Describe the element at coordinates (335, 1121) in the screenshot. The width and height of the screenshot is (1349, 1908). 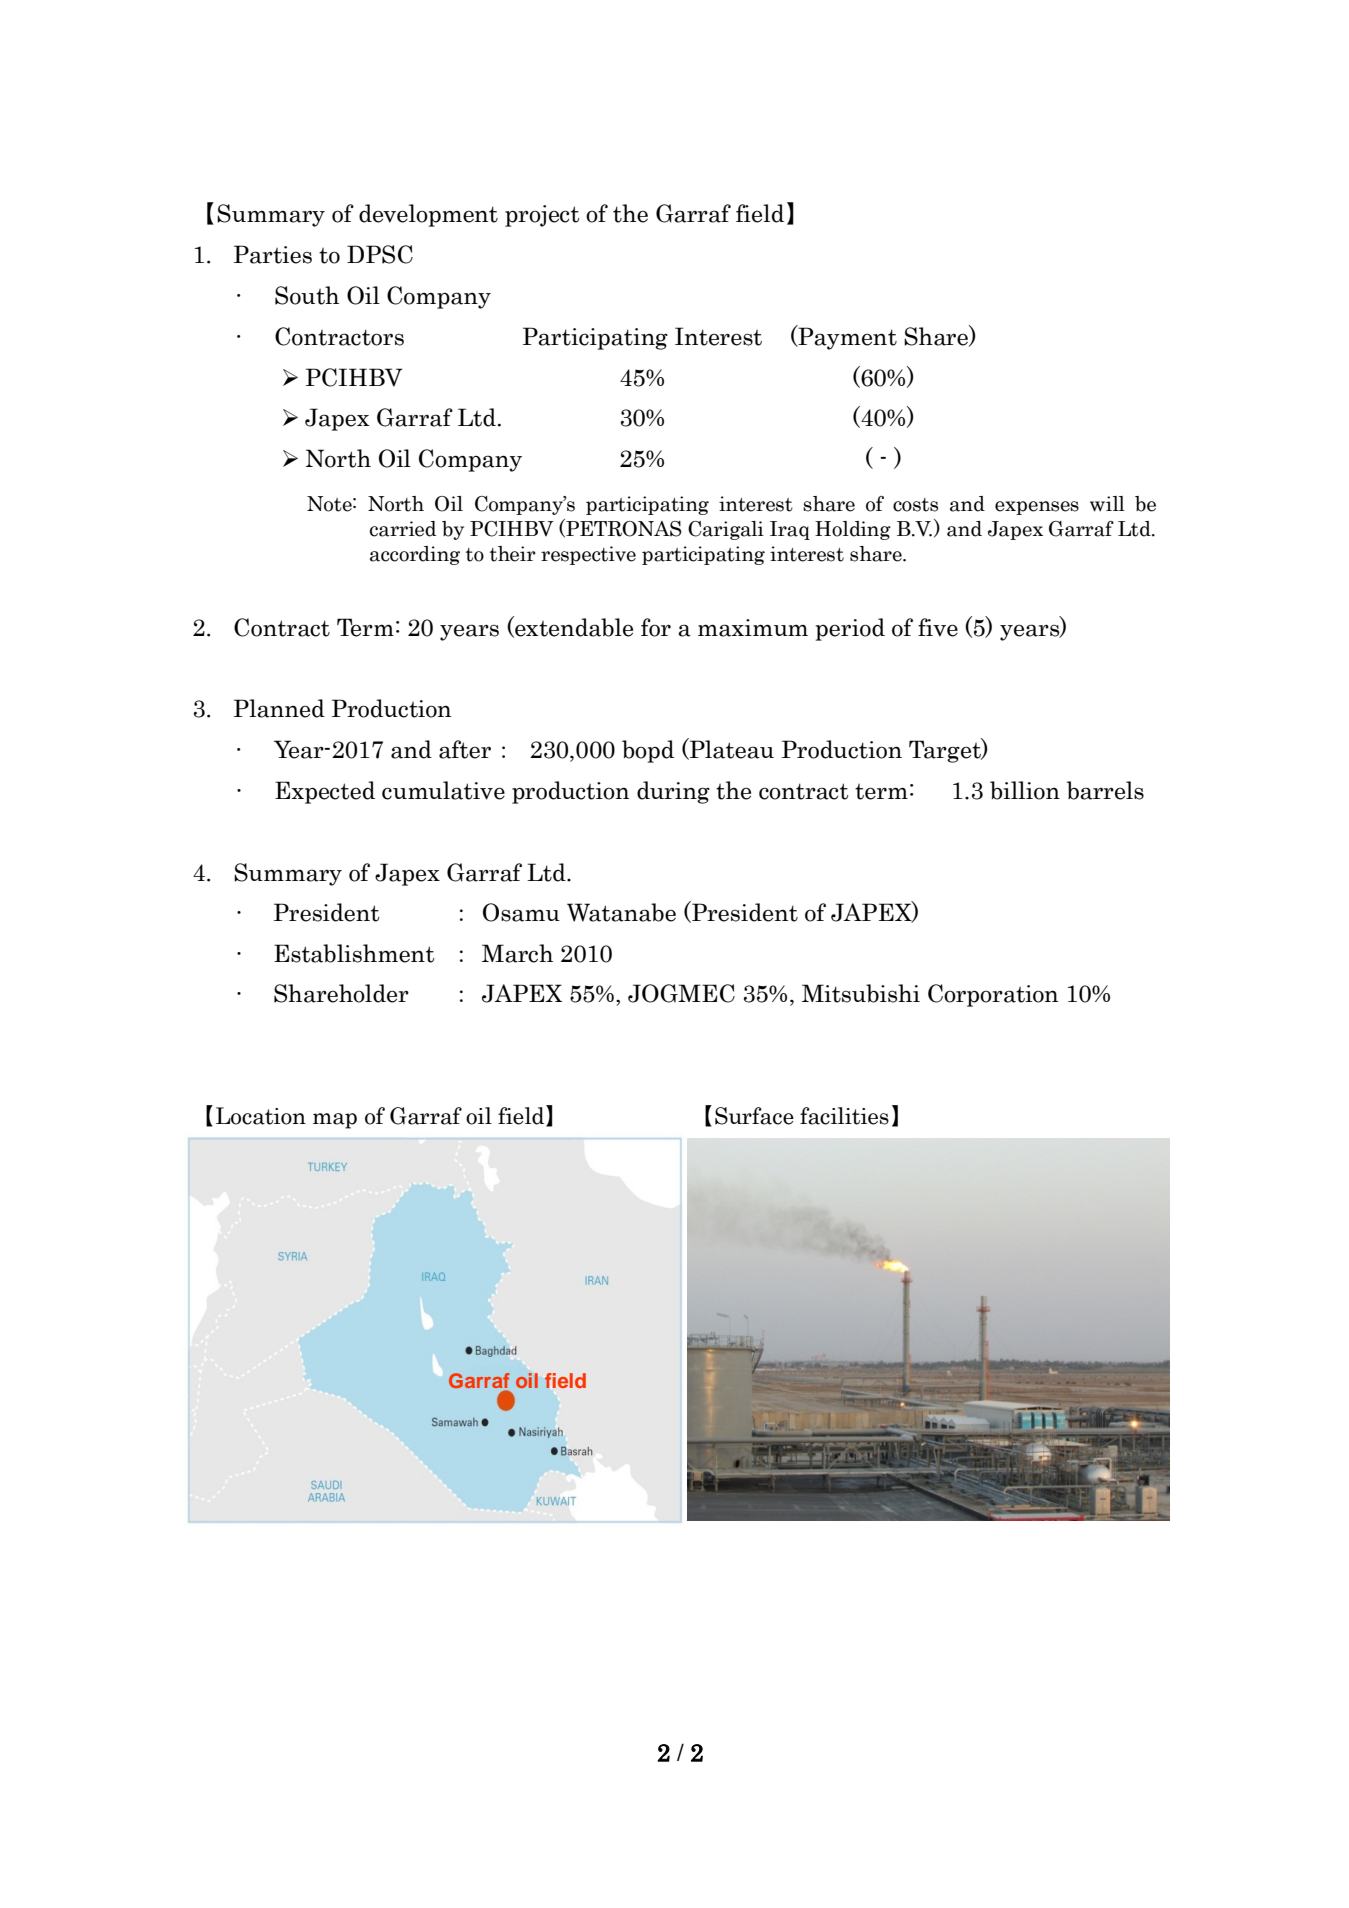
I see `map` at that location.
